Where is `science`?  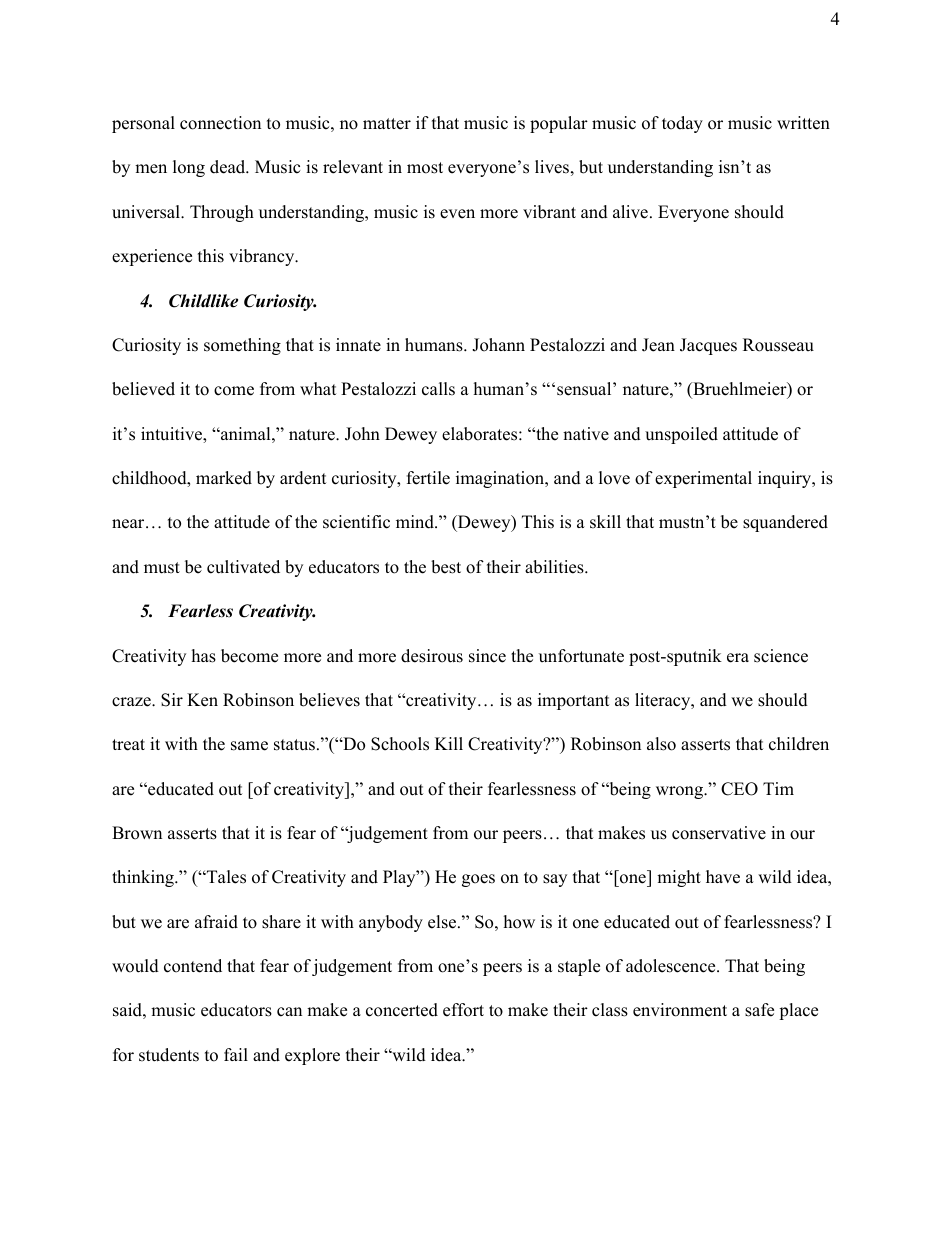
science is located at coordinates (781, 656).
